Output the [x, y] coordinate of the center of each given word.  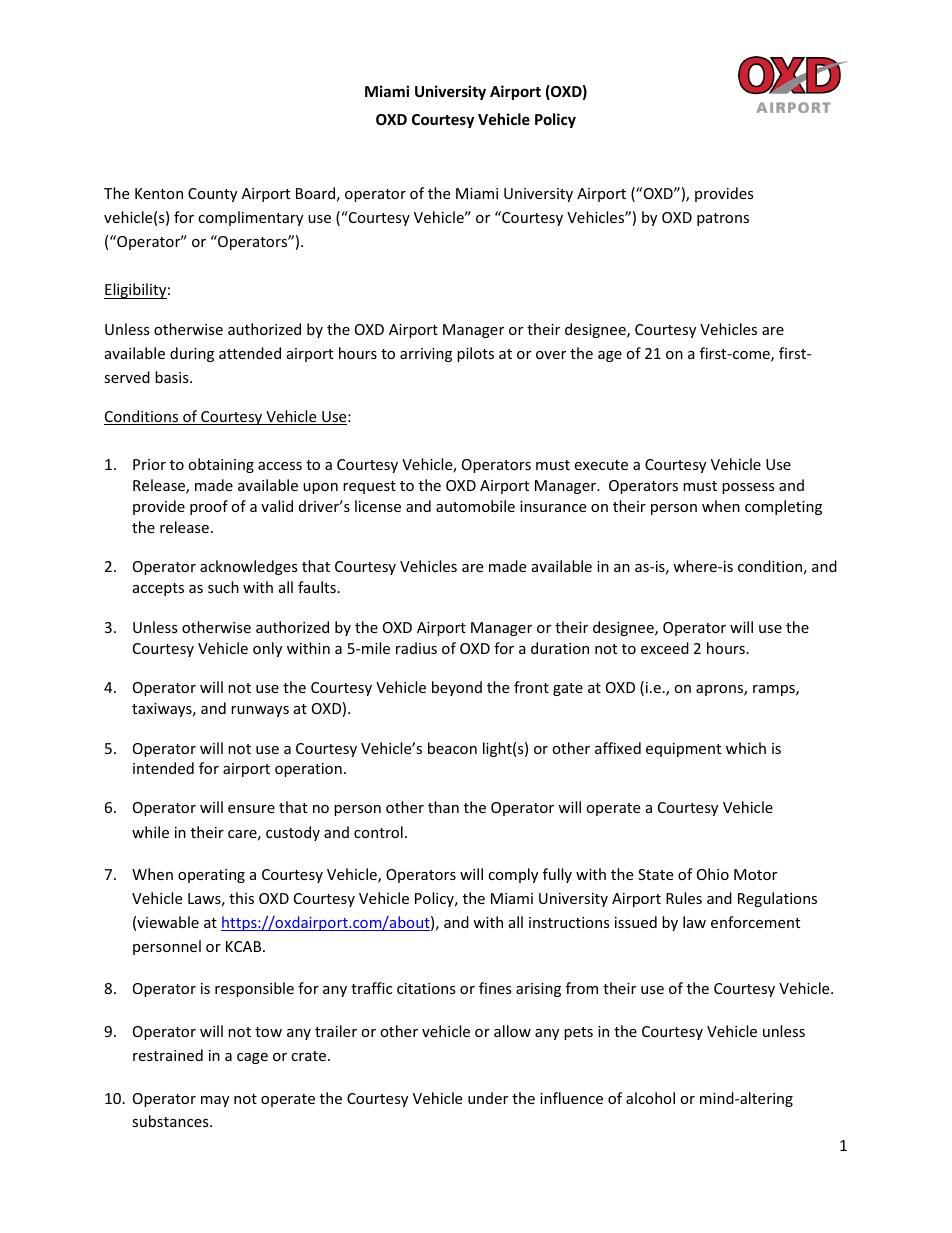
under [488, 1098]
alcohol [650, 1098]
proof [209, 507]
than [443, 807]
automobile [475, 506]
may [215, 1101]
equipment [683, 750]
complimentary [250, 218]
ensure [251, 809]
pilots [475, 354]
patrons [723, 219]
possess [748, 488]
